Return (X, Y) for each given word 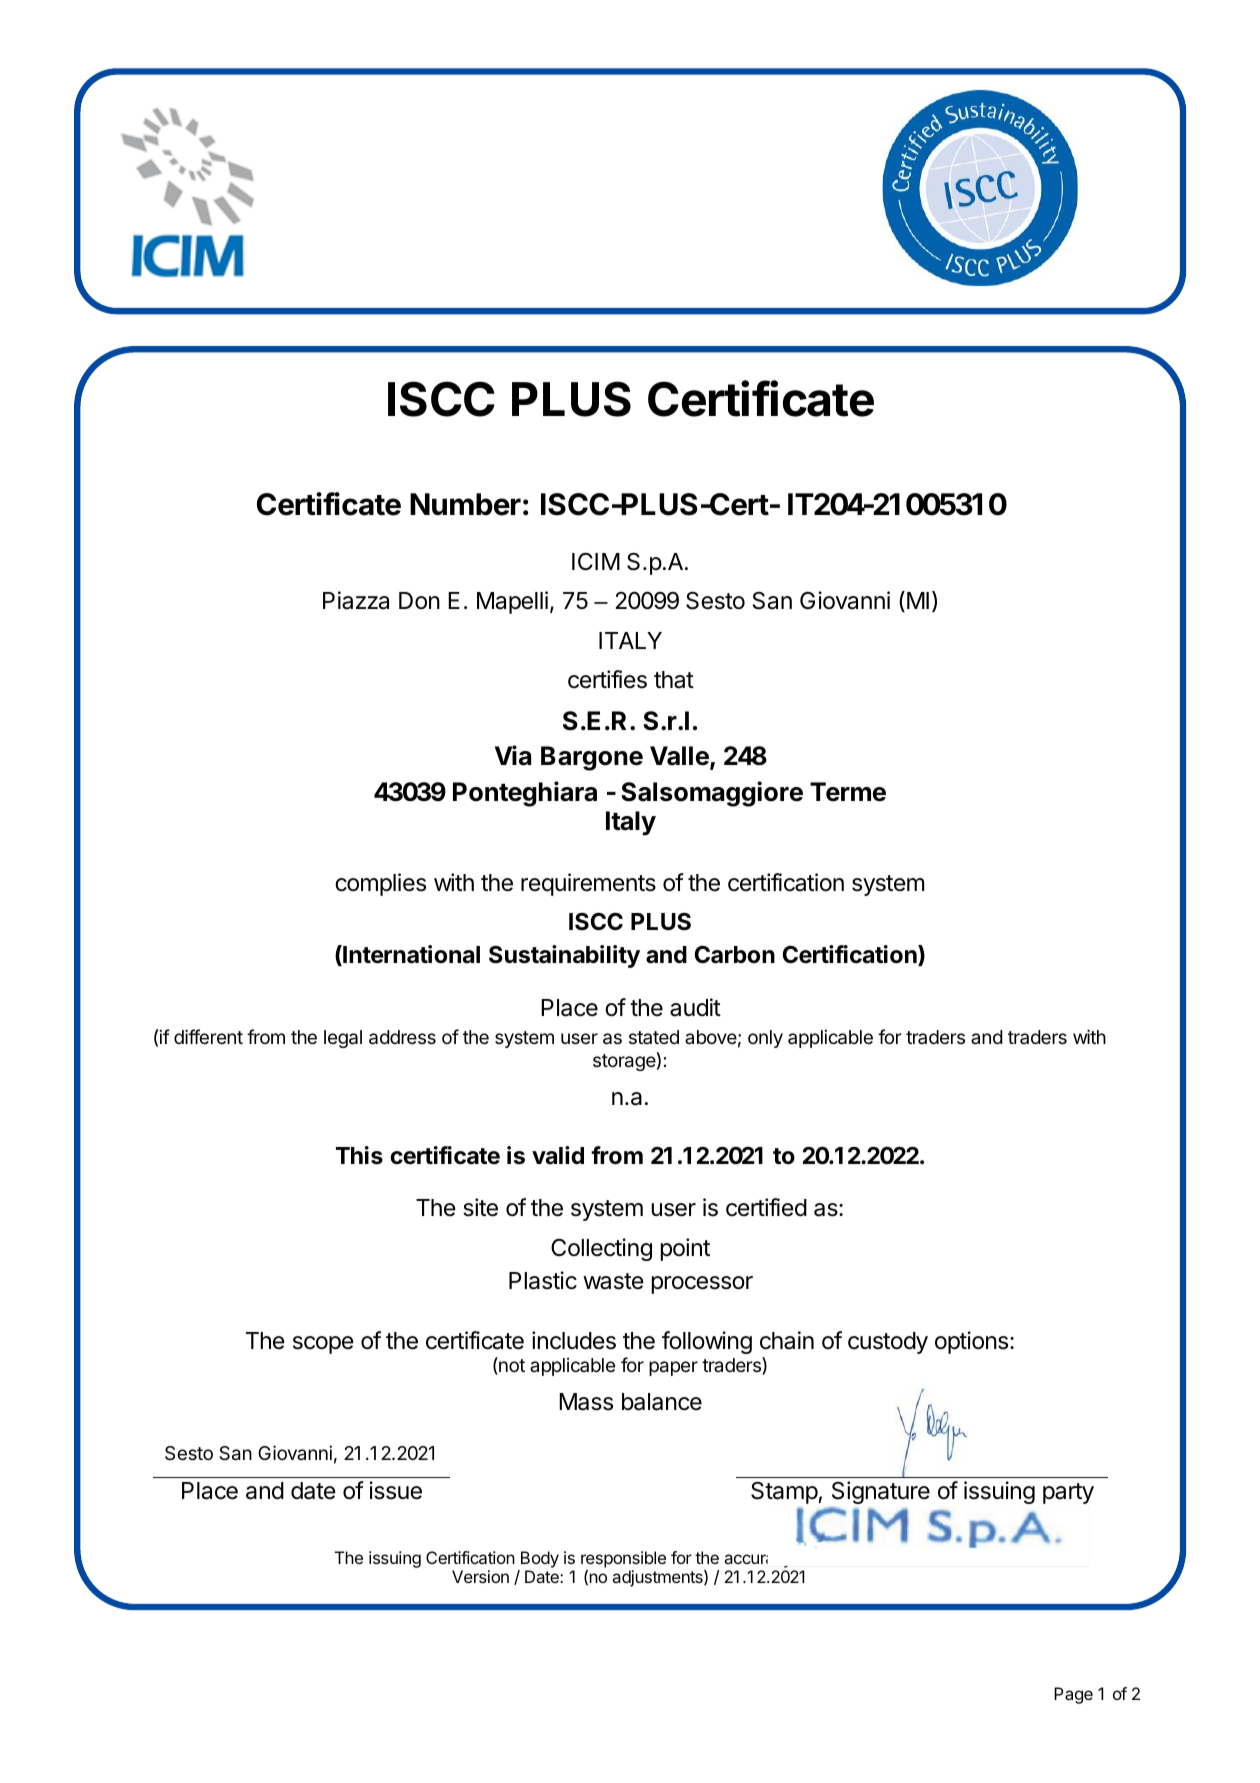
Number (465, 504)
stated (654, 1037)
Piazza (356, 600)
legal (343, 1039)
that (674, 680)
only (765, 1039)
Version (480, 1576)
